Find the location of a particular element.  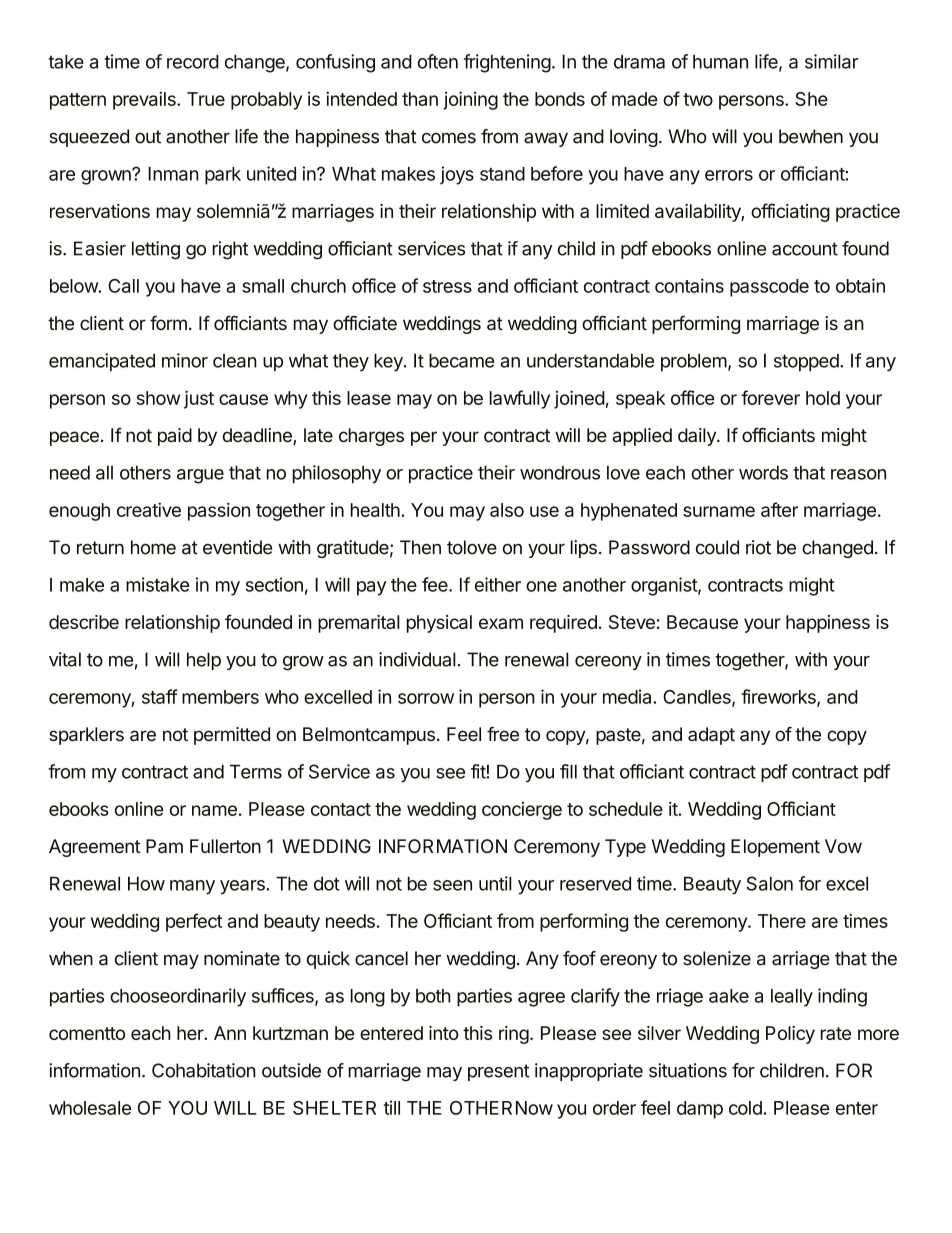

prevails is located at coordinates (145, 100).
